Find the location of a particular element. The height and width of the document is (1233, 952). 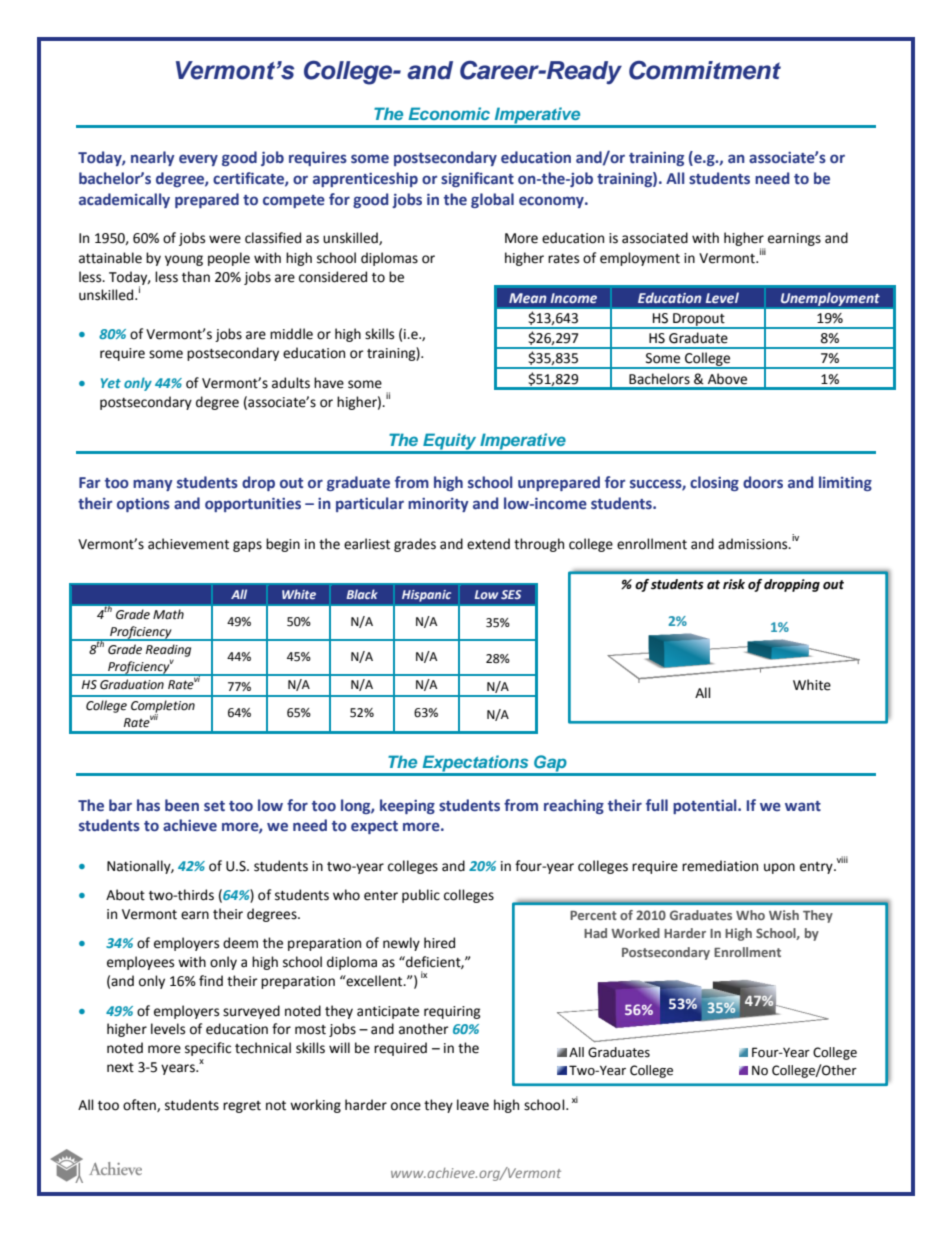

minority is located at coordinates (438, 505).
